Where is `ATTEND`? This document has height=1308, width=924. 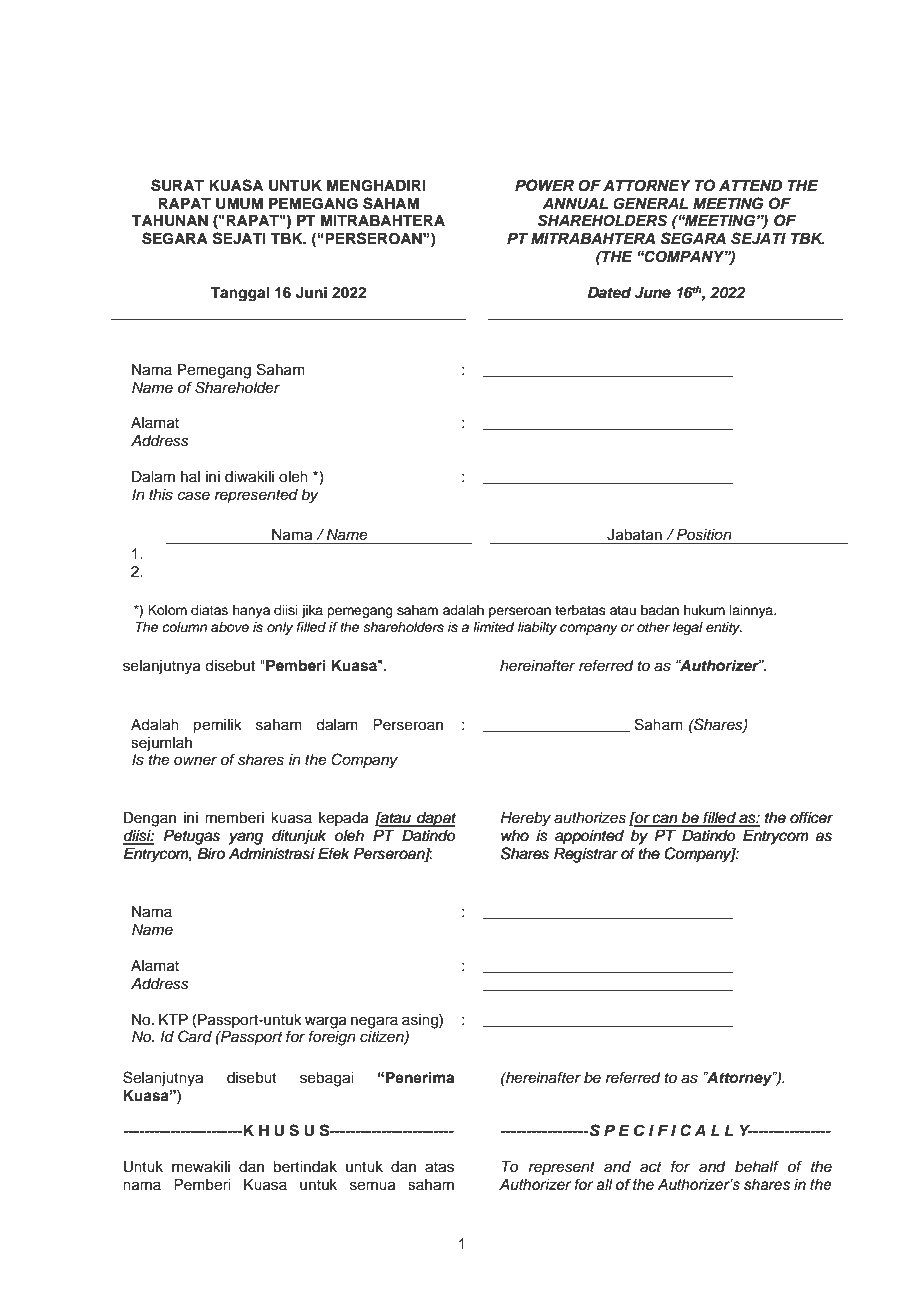
ATTEND is located at coordinates (750, 185).
